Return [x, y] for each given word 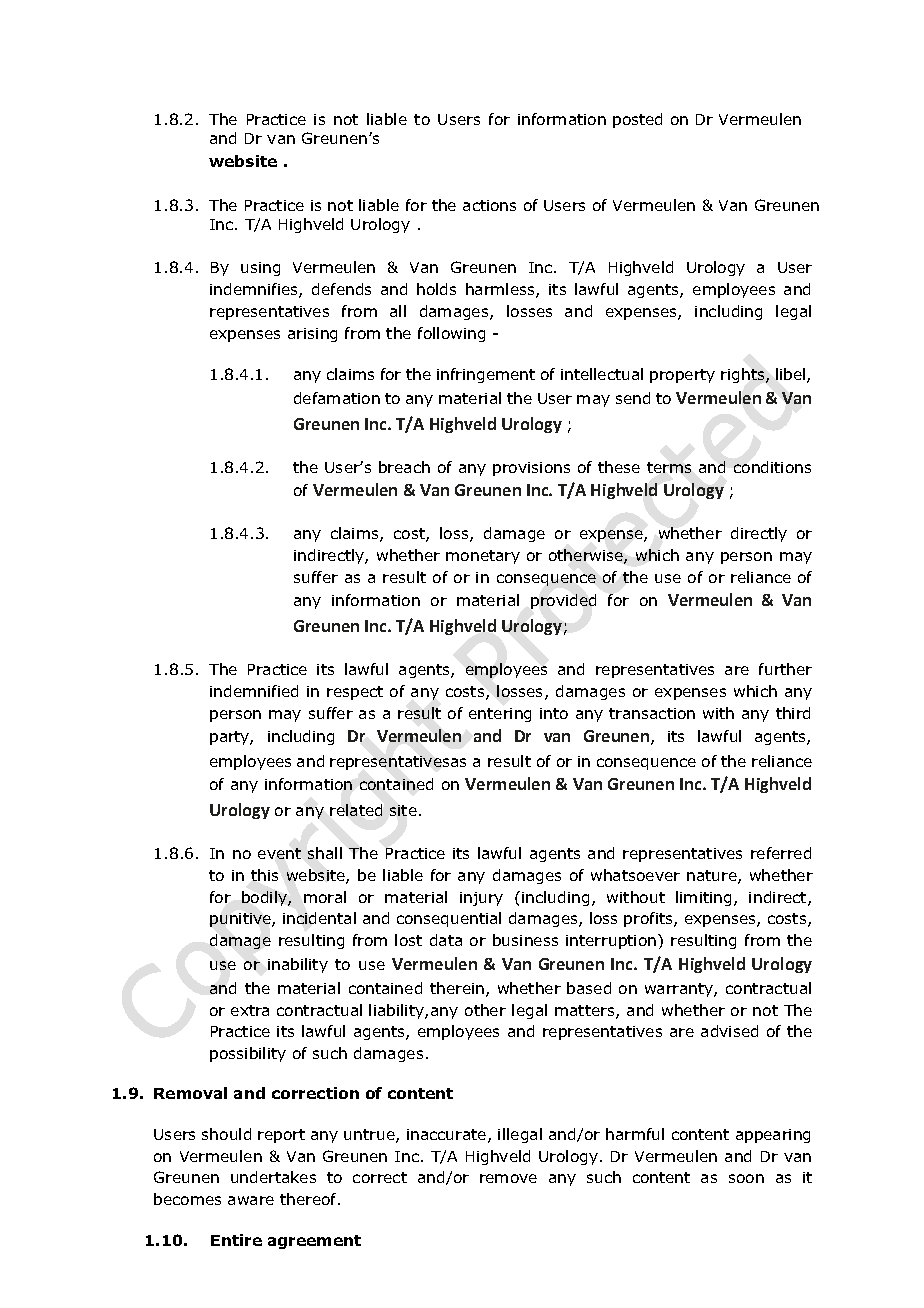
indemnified [254, 691]
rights [744, 375]
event [279, 853]
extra [250, 1010]
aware [251, 1200]
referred [781, 853]
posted [637, 120]
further [785, 669]
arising [312, 335]
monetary [483, 557]
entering [500, 715]
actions [489, 205]
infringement [486, 375]
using [260, 269]
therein [458, 989]
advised [729, 1031]
